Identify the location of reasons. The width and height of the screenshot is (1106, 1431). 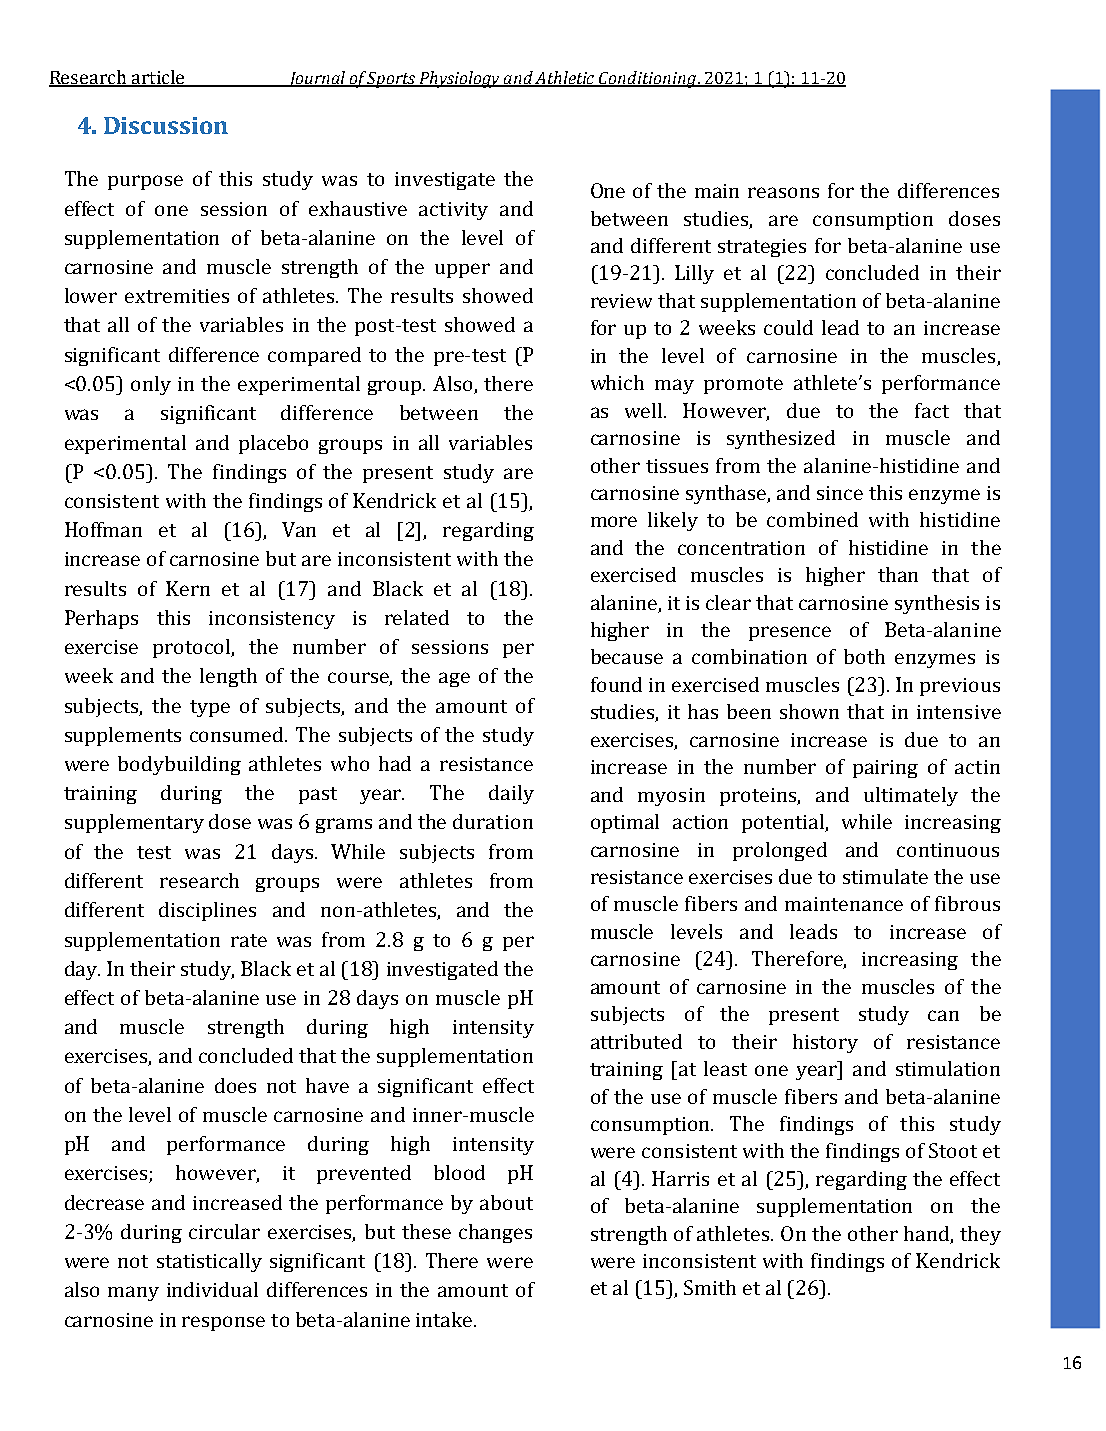
(783, 192).
